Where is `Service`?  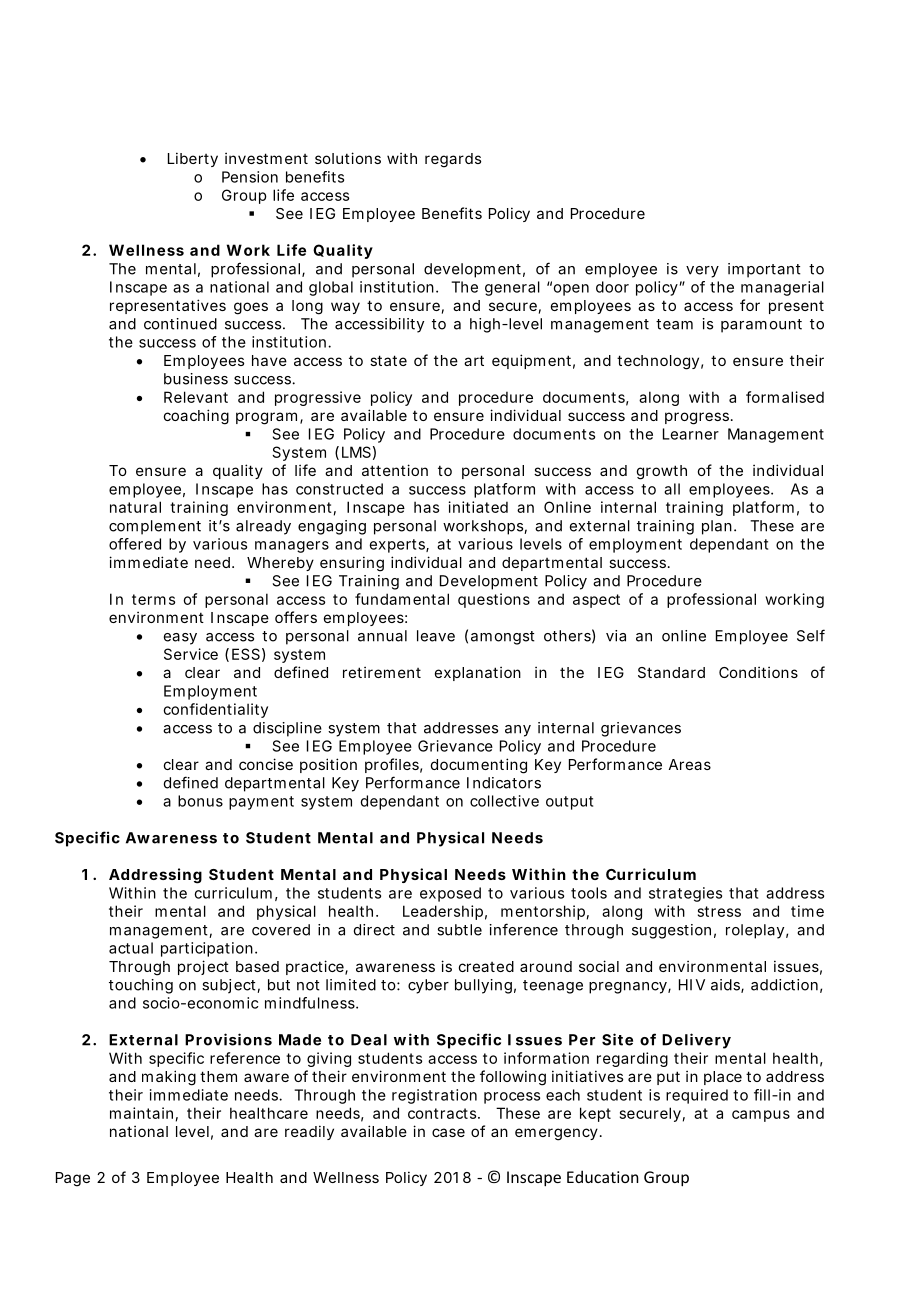 Service is located at coordinates (191, 654).
